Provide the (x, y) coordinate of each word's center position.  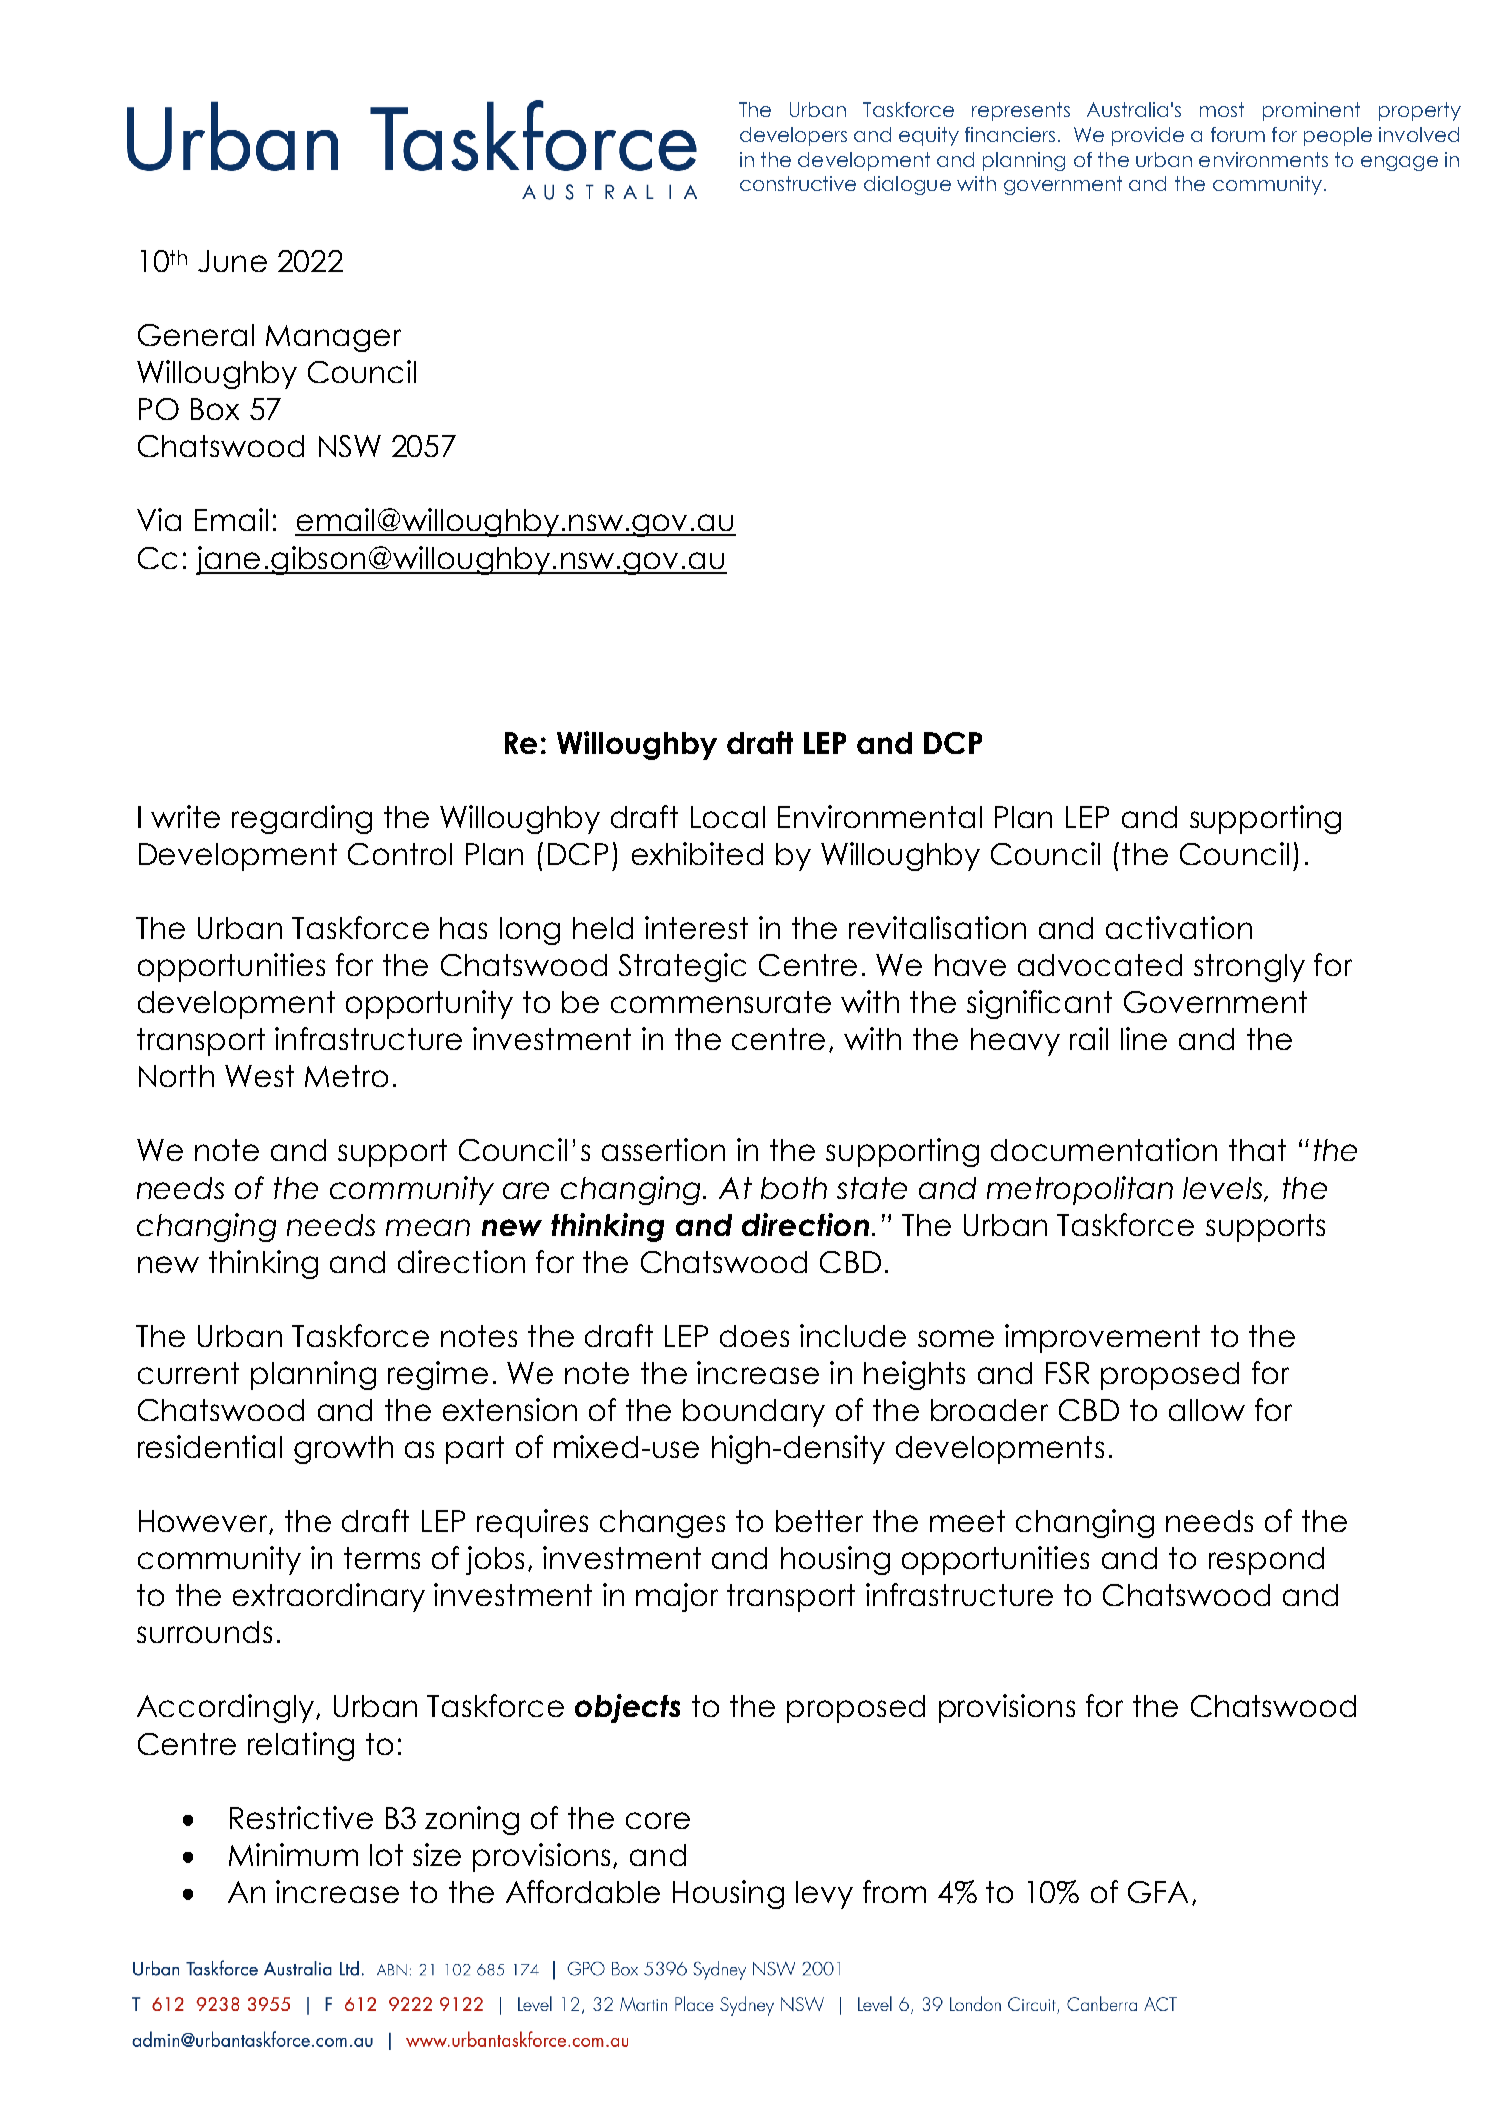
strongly (1249, 968)
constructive (798, 183)
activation (1179, 927)
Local (728, 817)
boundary (754, 1413)
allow (1207, 1410)
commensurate (721, 1002)
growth (343, 1450)
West (259, 1076)
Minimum (293, 1854)
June (232, 261)
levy (824, 1895)
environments (1263, 159)
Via (159, 519)
